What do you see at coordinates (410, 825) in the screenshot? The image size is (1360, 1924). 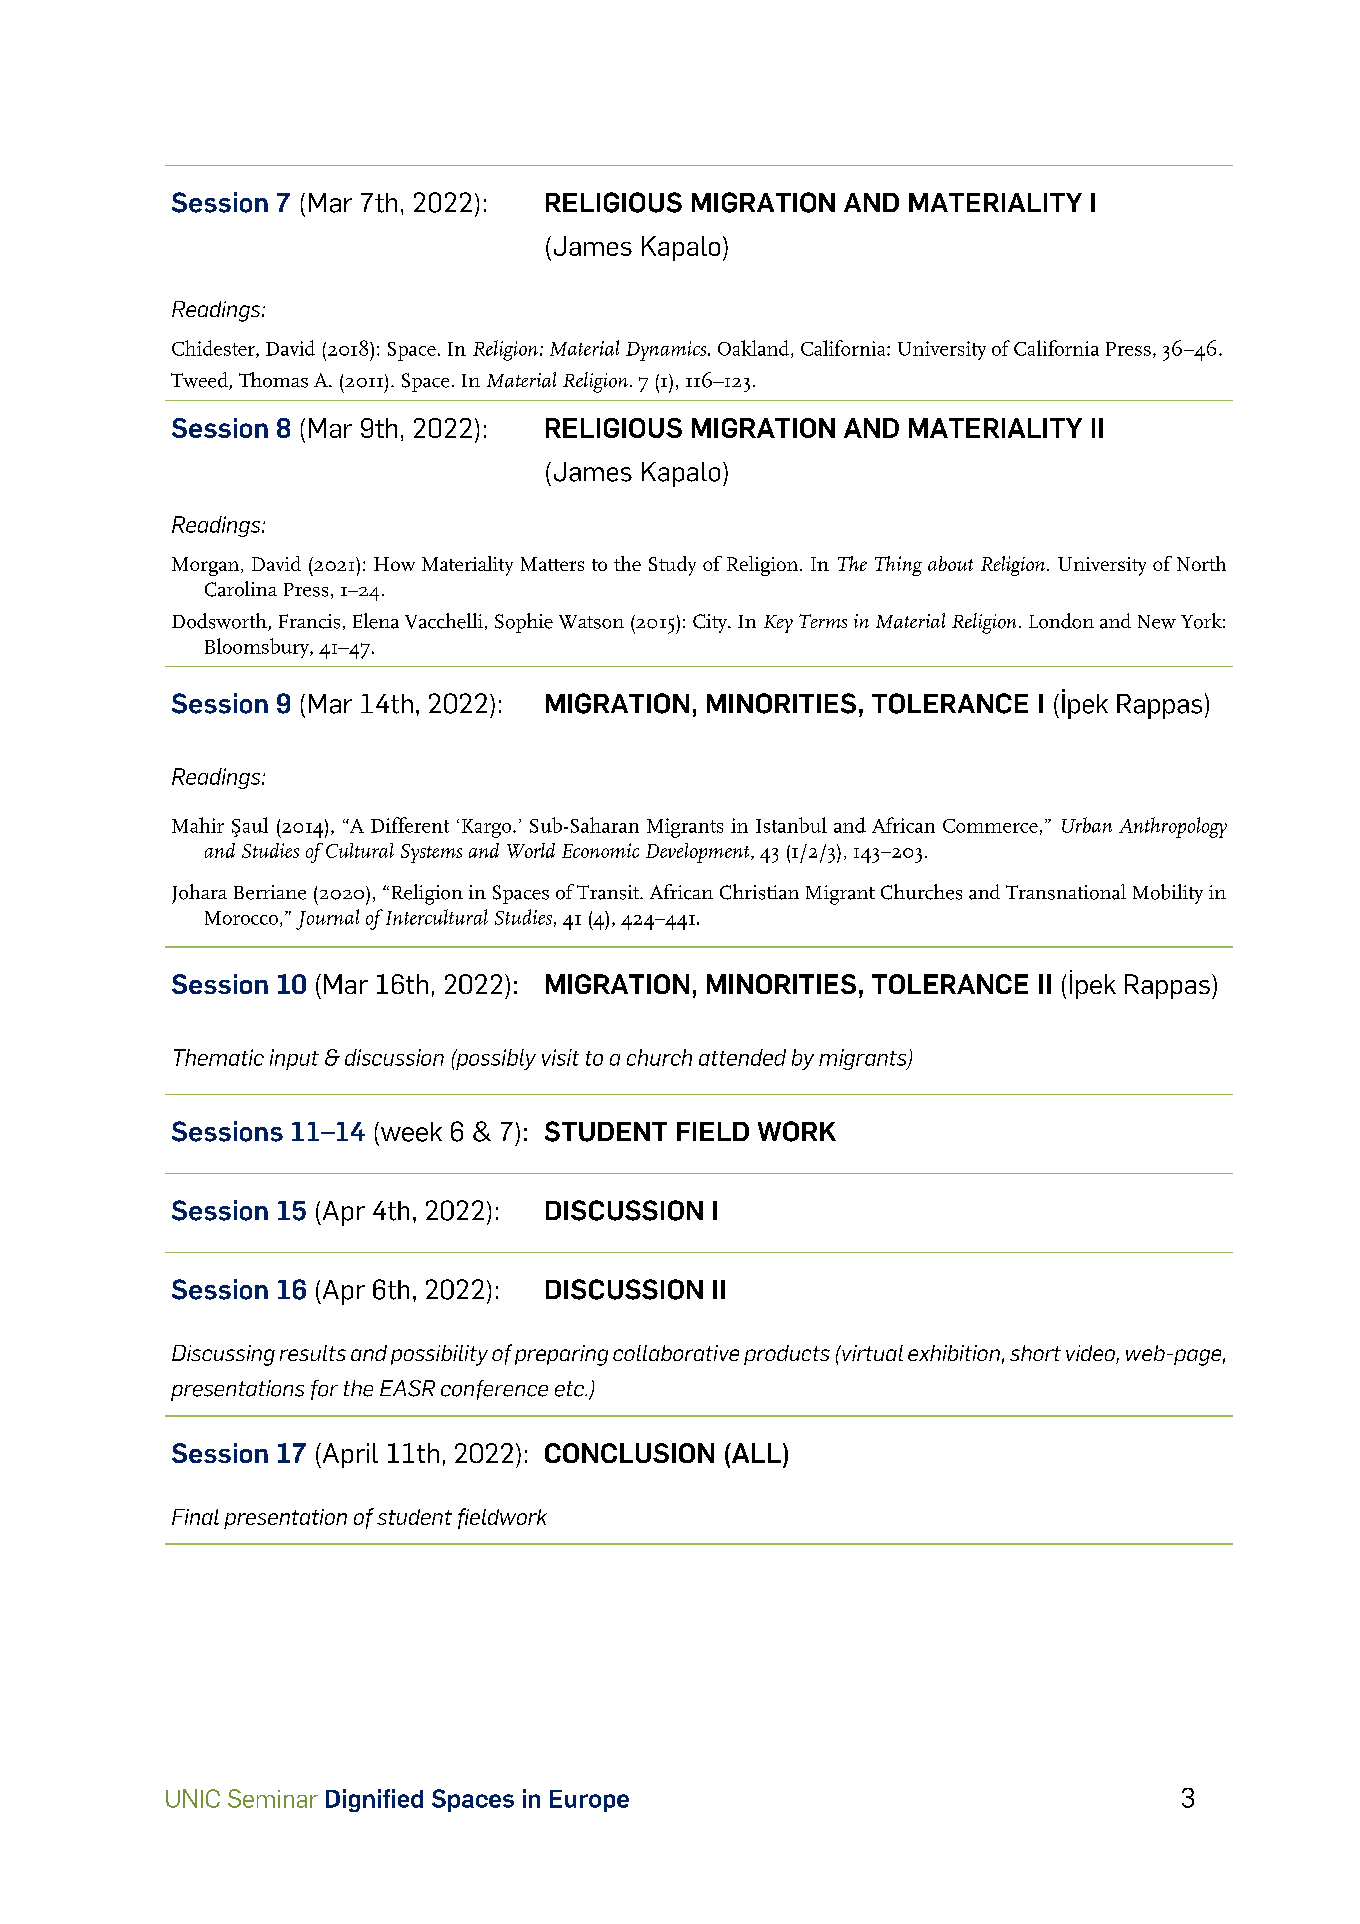 I see `Different` at bounding box center [410, 825].
